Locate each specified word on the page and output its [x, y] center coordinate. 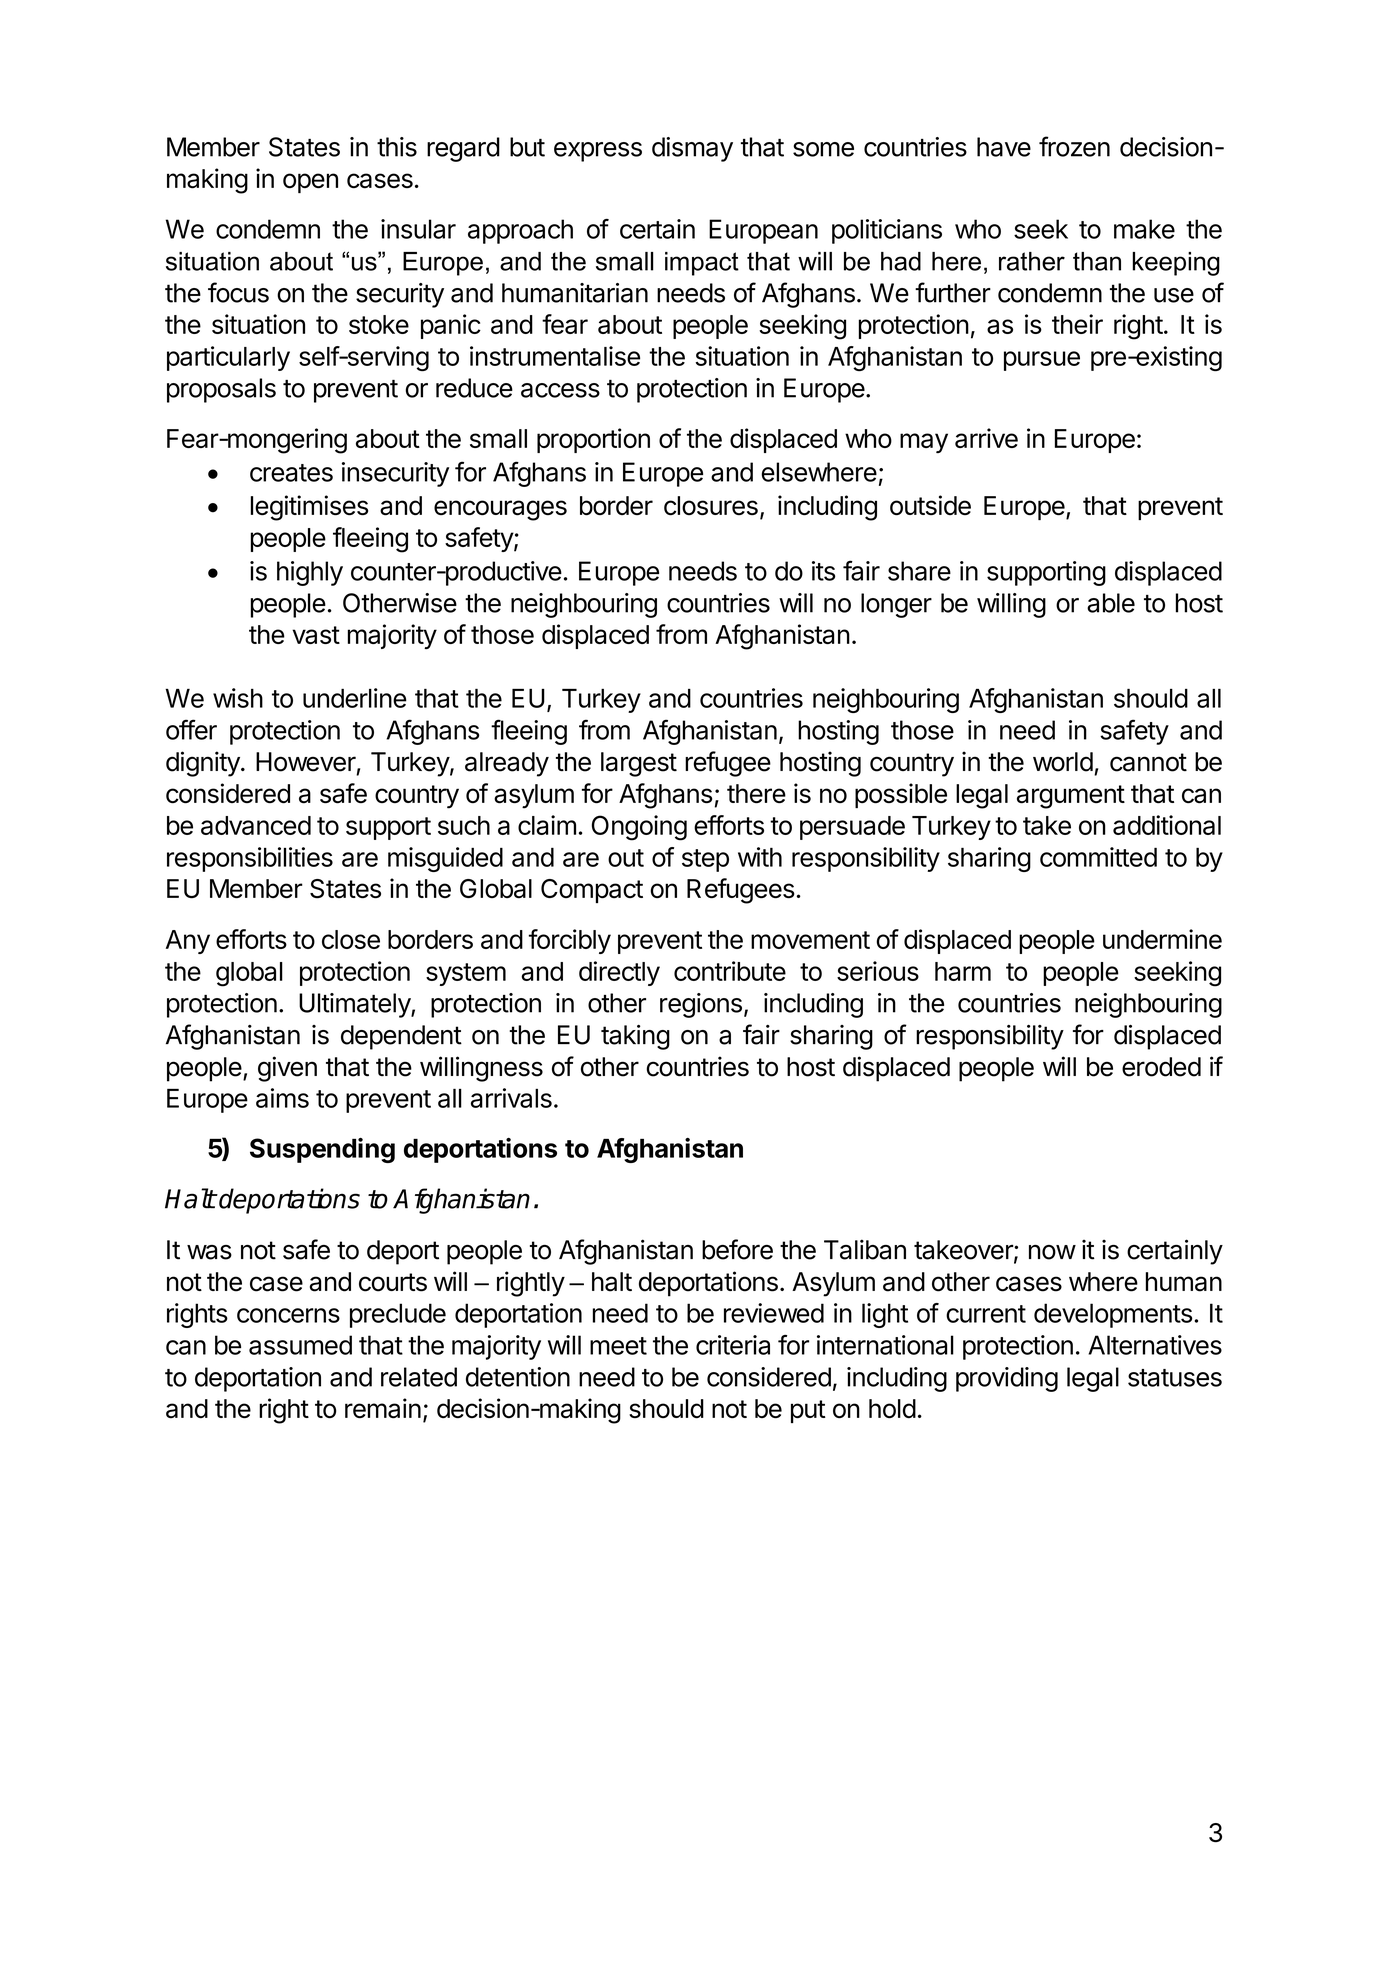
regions [701, 1005]
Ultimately [355, 1005]
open [310, 183]
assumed [300, 1345]
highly [310, 573]
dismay [692, 149]
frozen [1074, 146]
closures [711, 505]
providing [1007, 1379]
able [1111, 603]
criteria [733, 1345]
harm [963, 971]
